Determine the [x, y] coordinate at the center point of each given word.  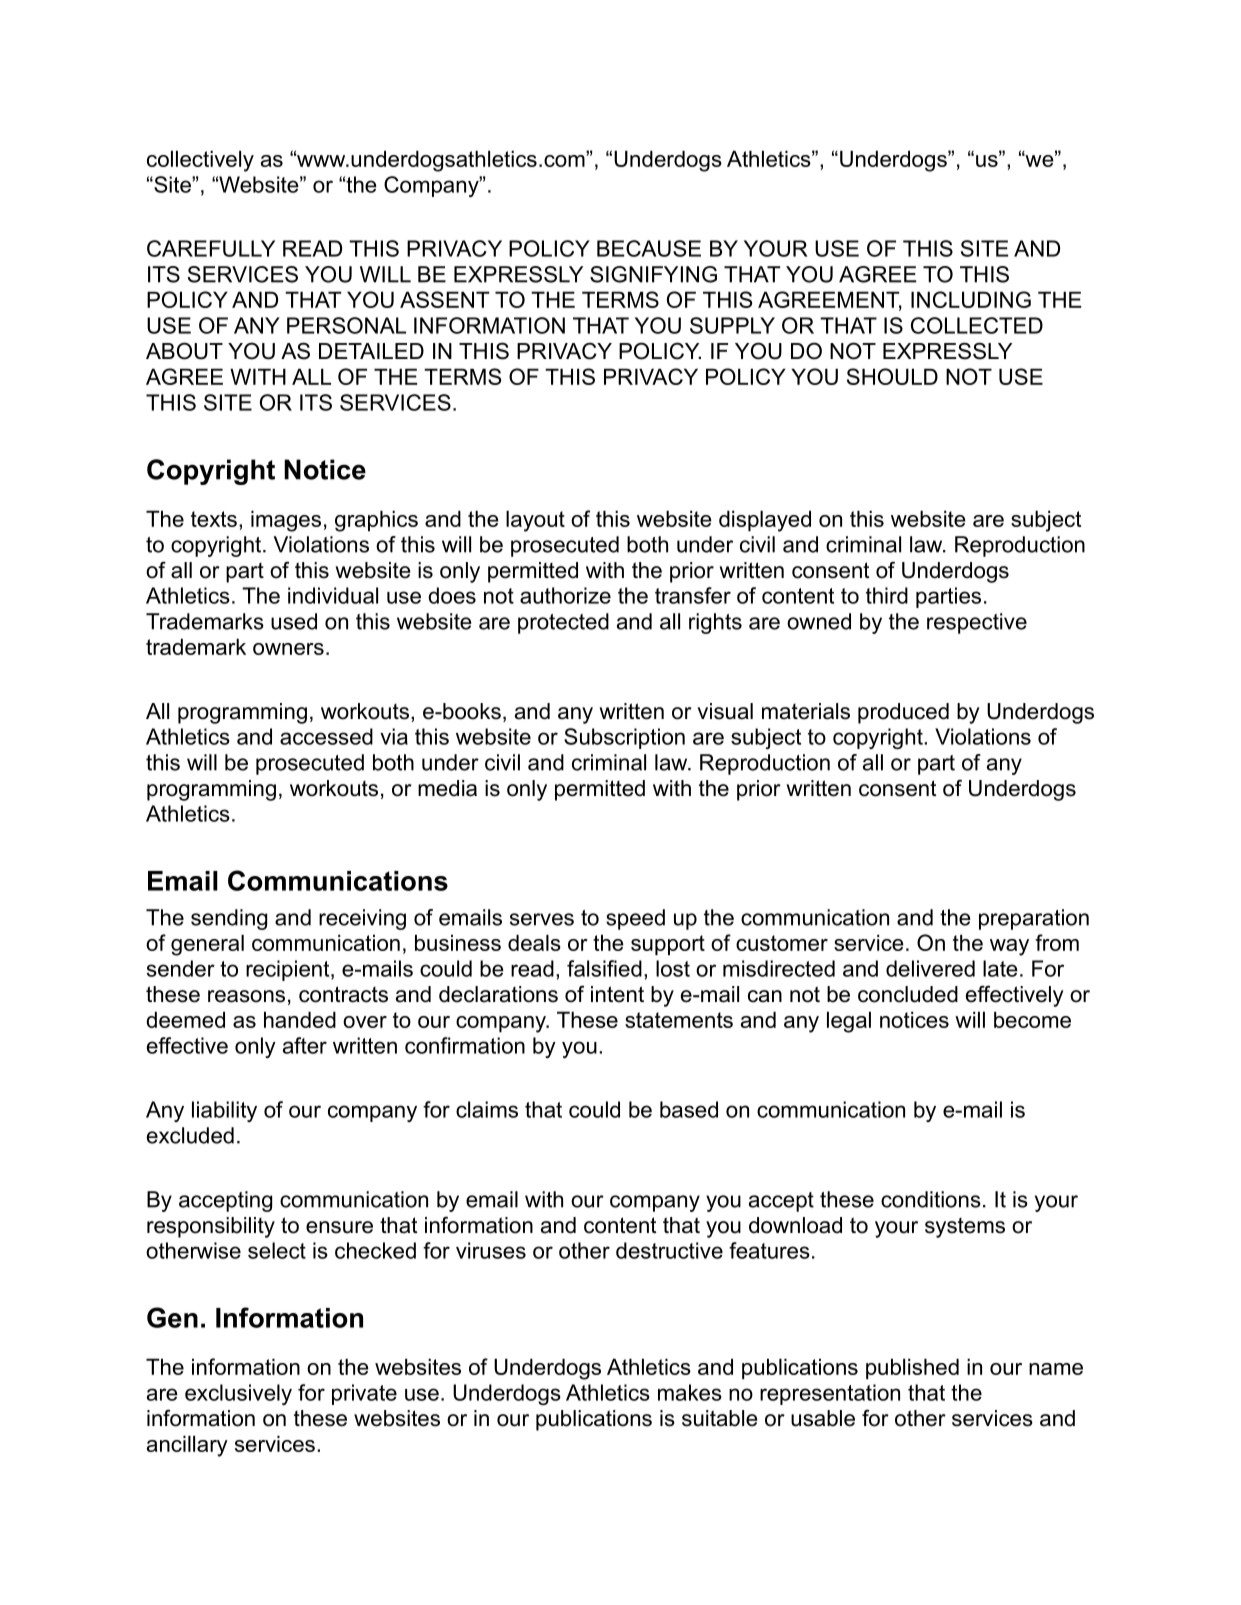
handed [300, 1019]
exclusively [238, 1394]
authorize [565, 595]
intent [617, 994]
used [294, 621]
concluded [908, 994]
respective [977, 623]
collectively [200, 161]
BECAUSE [649, 248]
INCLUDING [971, 299]
